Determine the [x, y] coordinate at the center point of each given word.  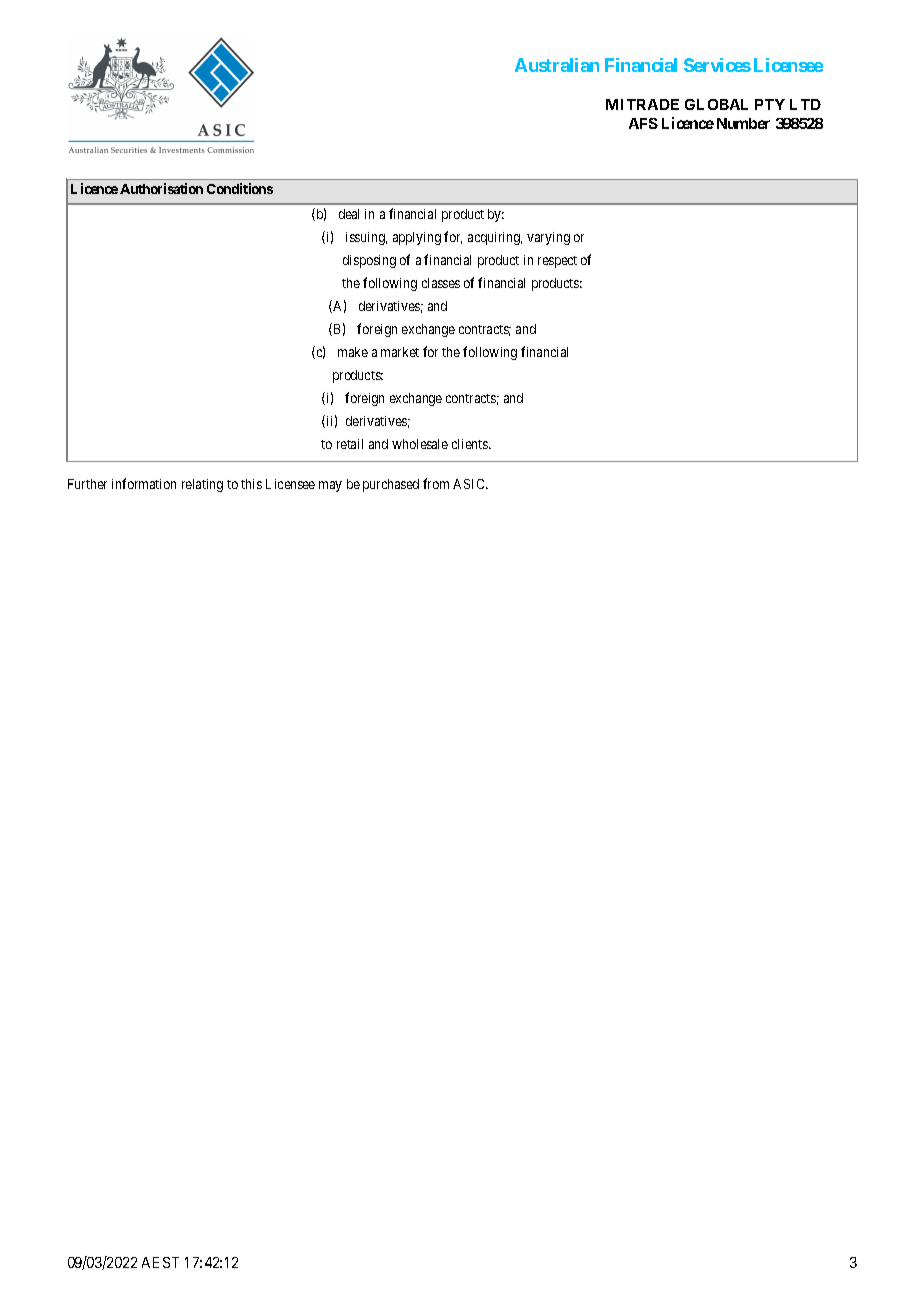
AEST [160, 1262]
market [400, 352]
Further [87, 484]
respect [557, 262]
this [251, 484]
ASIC [470, 484]
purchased [391, 485]
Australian [557, 65]
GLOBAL [716, 104]
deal [349, 214]
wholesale [420, 444]
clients [471, 444]
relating [202, 485]
